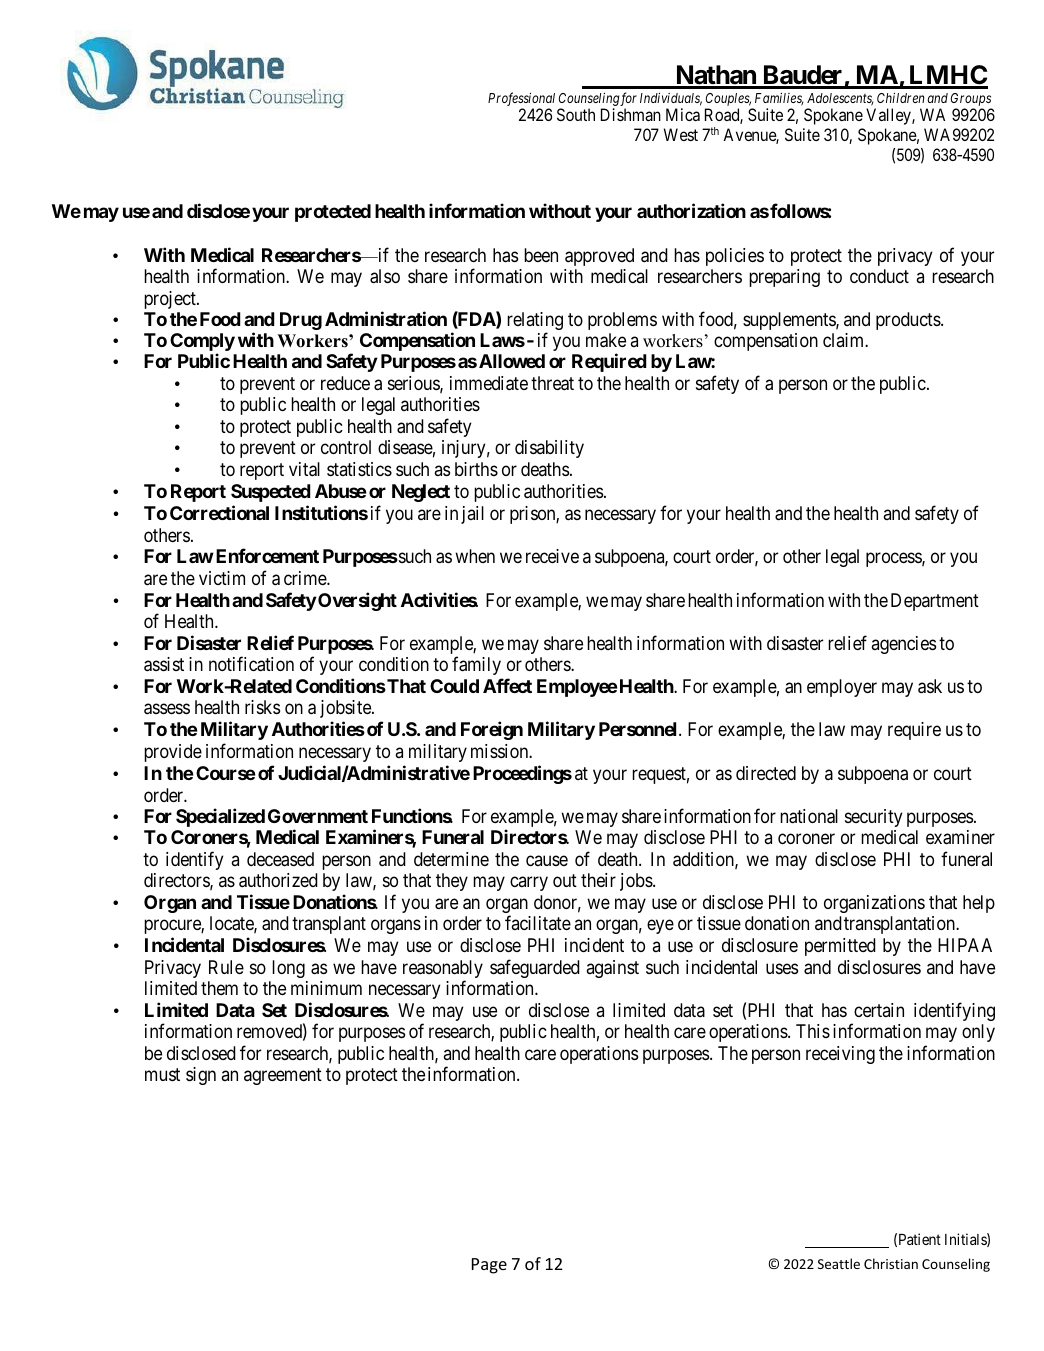 The image size is (1044, 1351). Describe the element at coordinates (283, 1077) in the page. I see `agreement` at that location.
